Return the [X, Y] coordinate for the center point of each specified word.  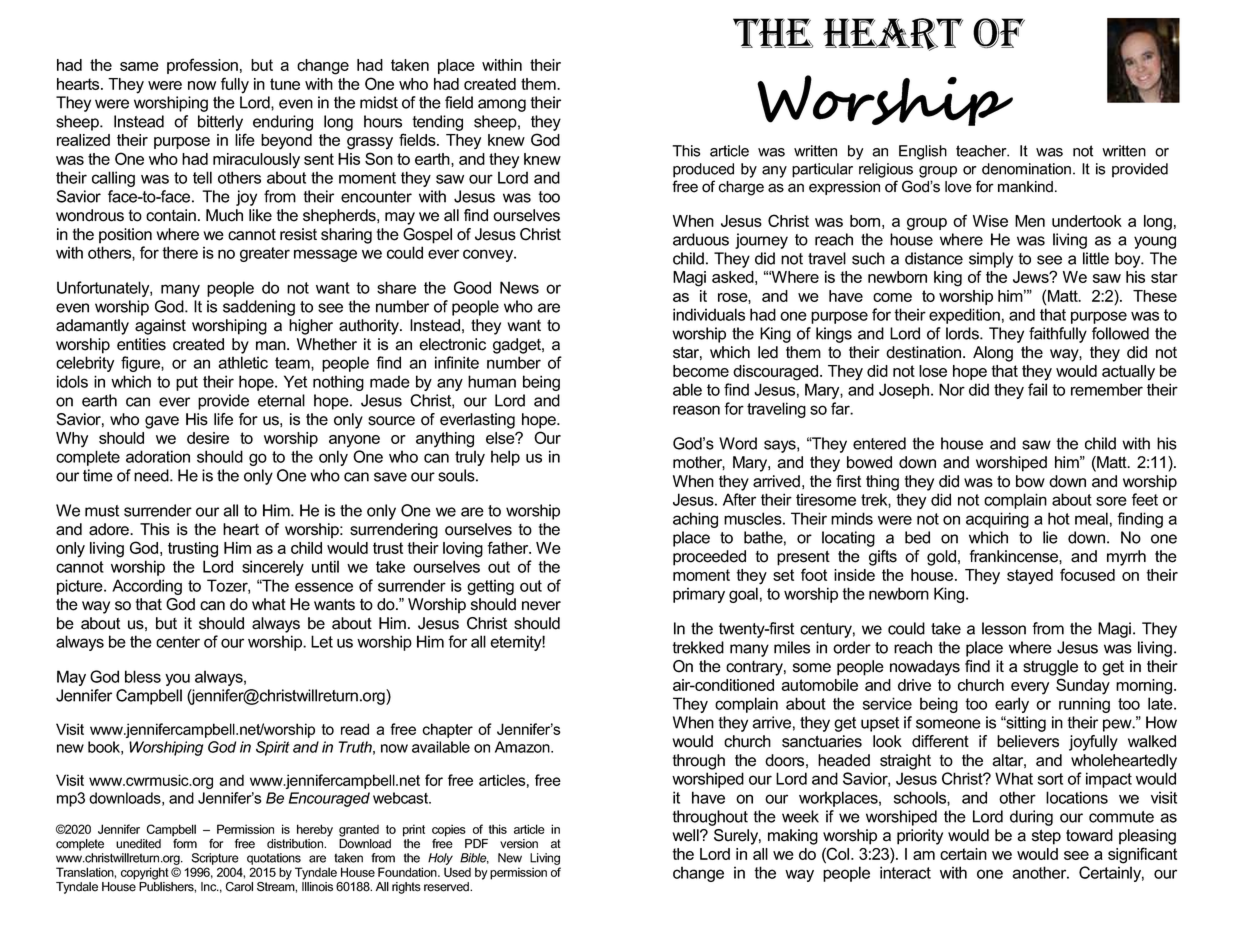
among [502, 105]
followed [1120, 333]
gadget [518, 346]
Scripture [215, 859]
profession [202, 66]
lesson [1004, 628]
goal [743, 595]
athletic [243, 362]
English [923, 152]
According [147, 587]
